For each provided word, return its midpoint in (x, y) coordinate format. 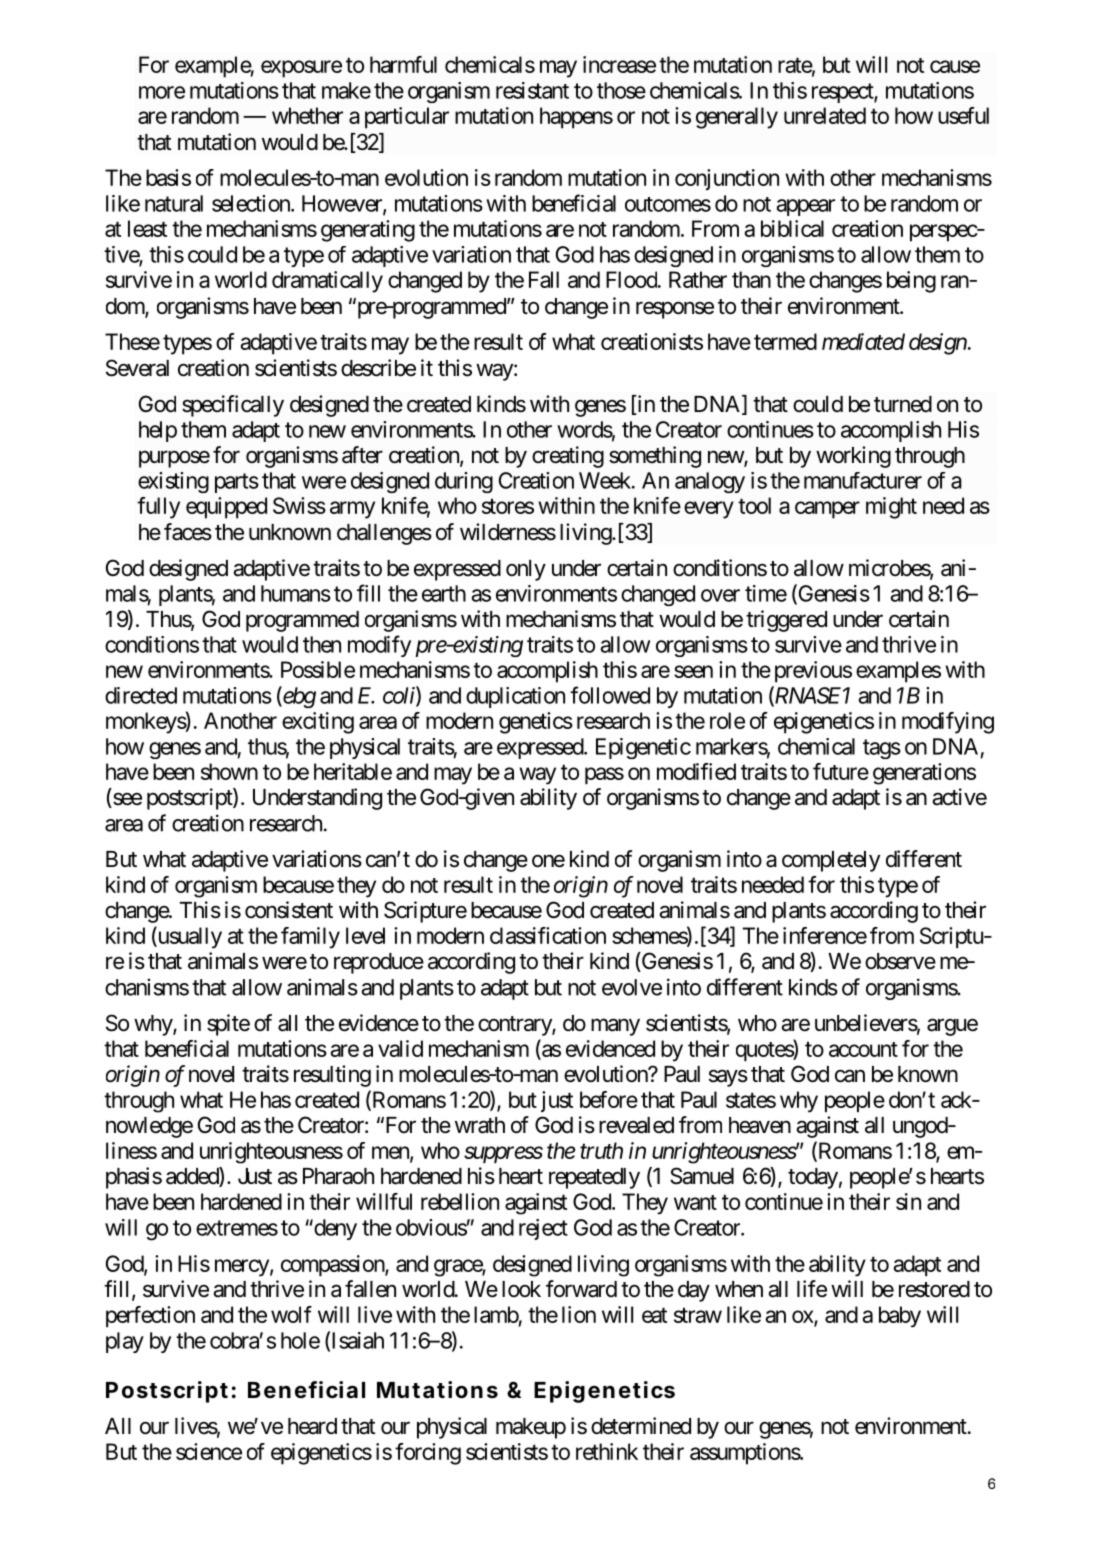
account (863, 1049)
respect (843, 93)
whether (307, 115)
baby (900, 1317)
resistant (532, 90)
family (310, 938)
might (891, 508)
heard (312, 1426)
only (526, 570)
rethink (607, 1451)
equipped (226, 508)
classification (548, 935)
